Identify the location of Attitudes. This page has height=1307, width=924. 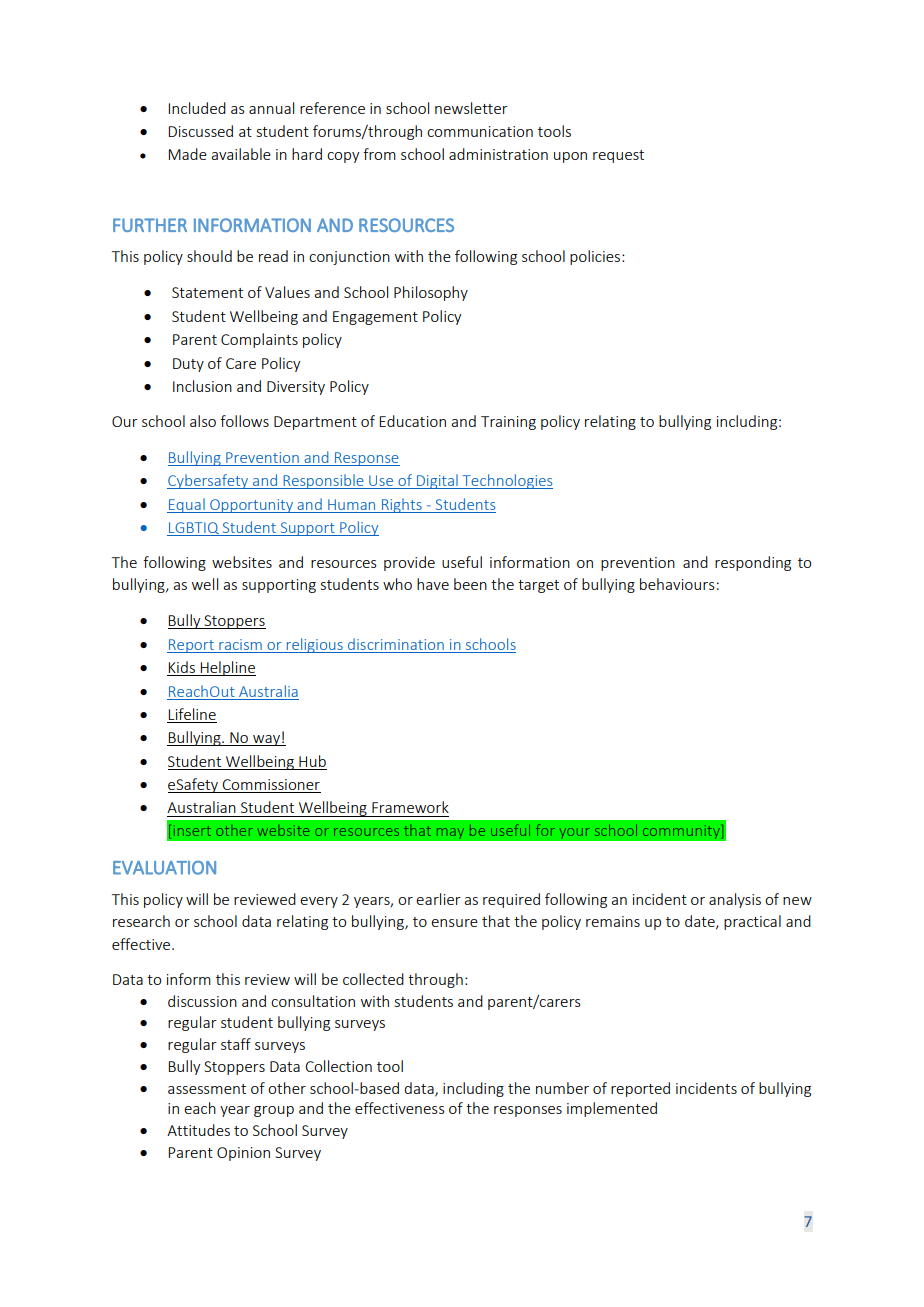
(198, 1130).
